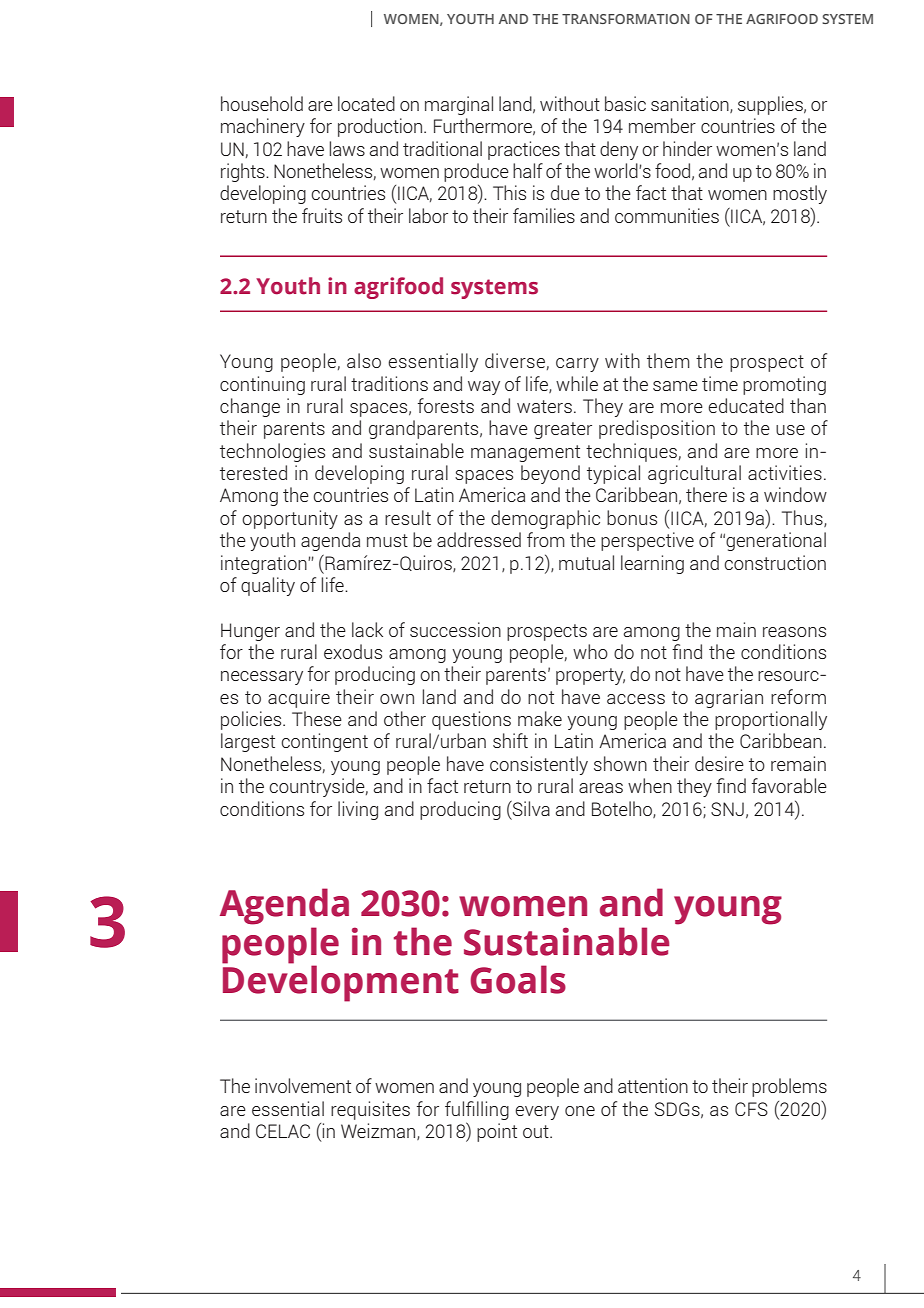 Image resolution: width=924 pixels, height=1308 pixels. What do you see at coordinates (364, 360) in the image?
I see `also` at bounding box center [364, 360].
